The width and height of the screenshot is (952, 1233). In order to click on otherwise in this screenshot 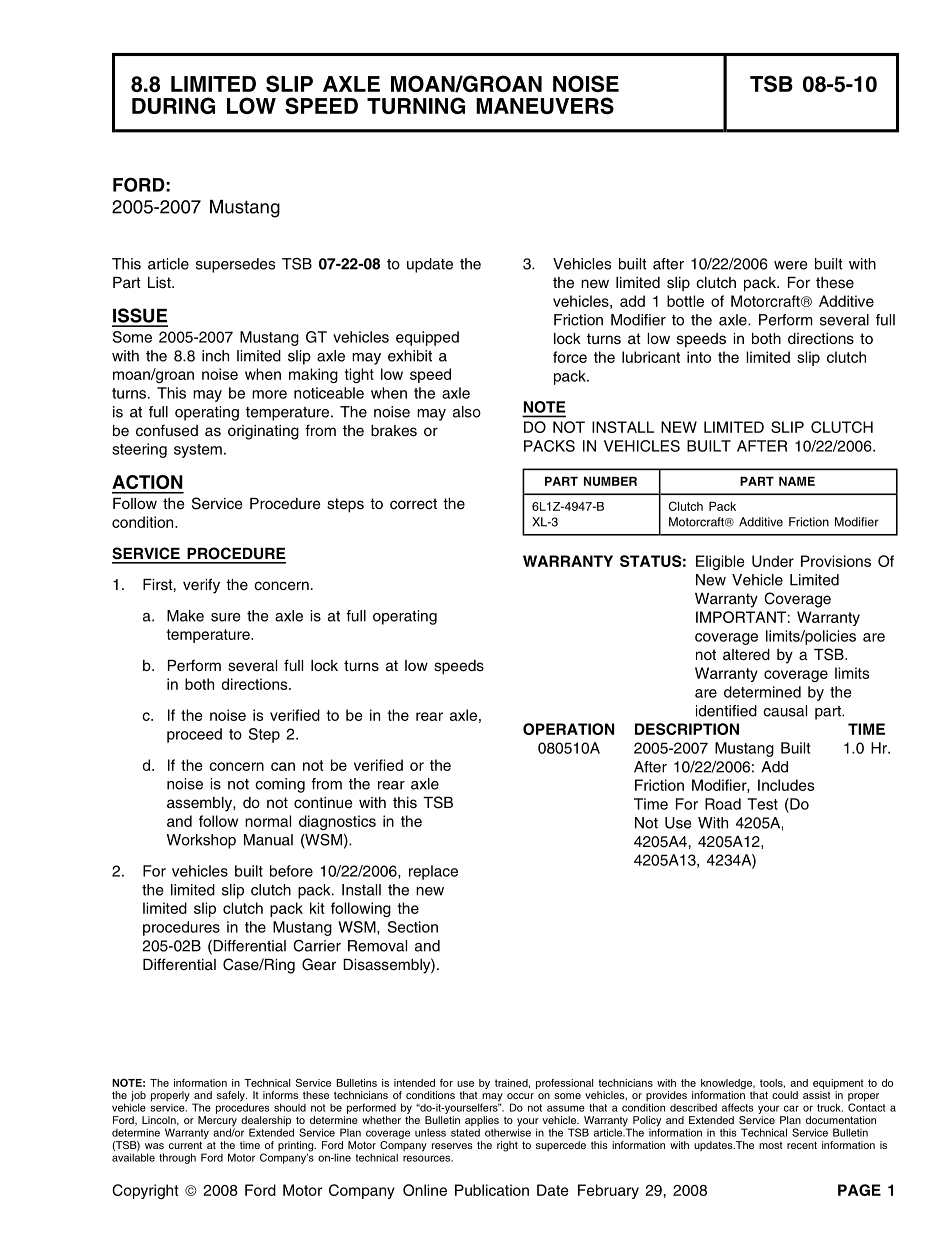, I will do `click(508, 1131)`.
